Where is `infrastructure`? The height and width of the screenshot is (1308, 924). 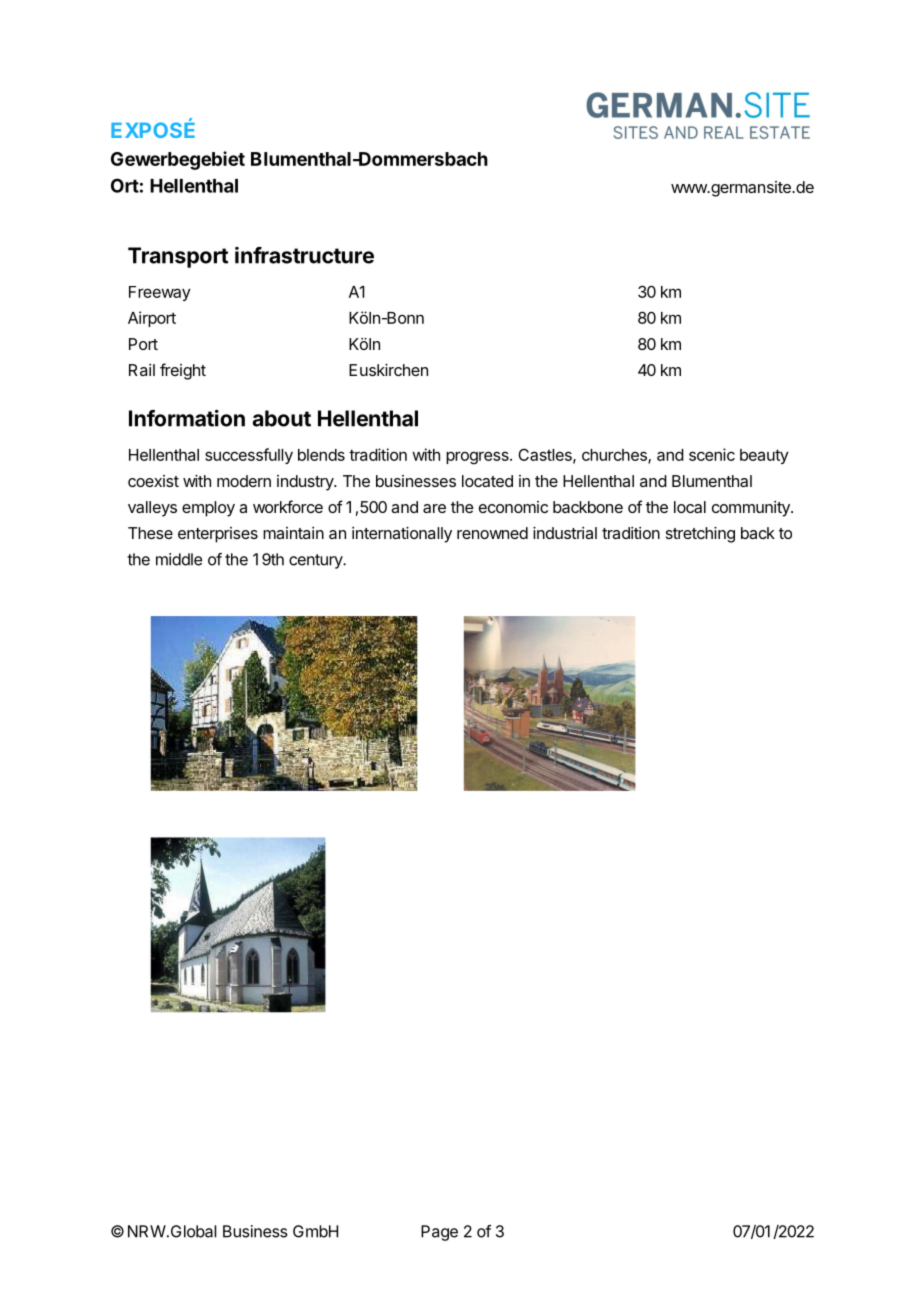
infrastructure is located at coordinates (304, 255).
